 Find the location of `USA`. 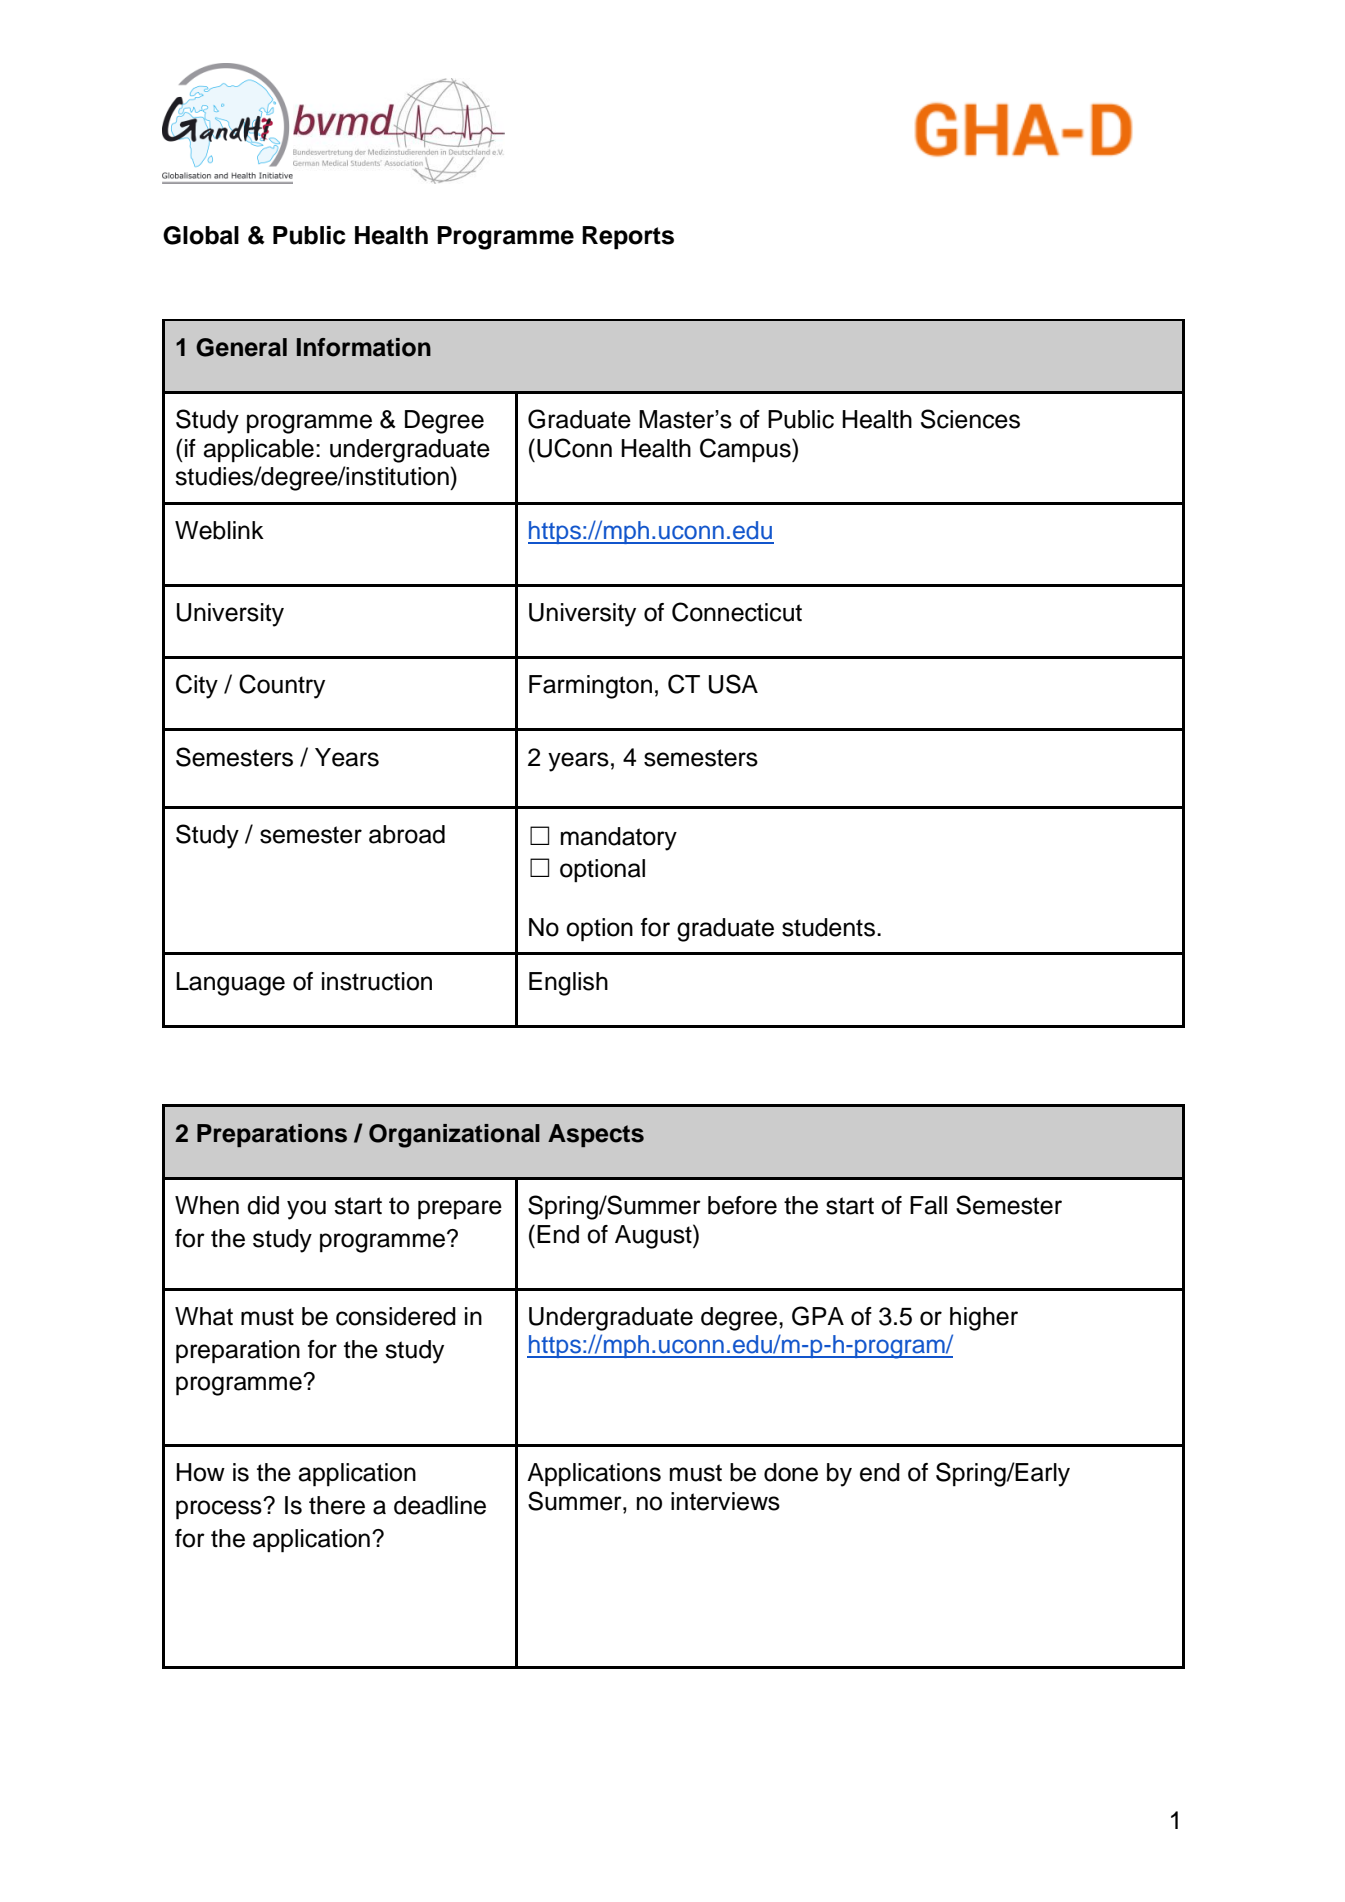

USA is located at coordinates (733, 684).
